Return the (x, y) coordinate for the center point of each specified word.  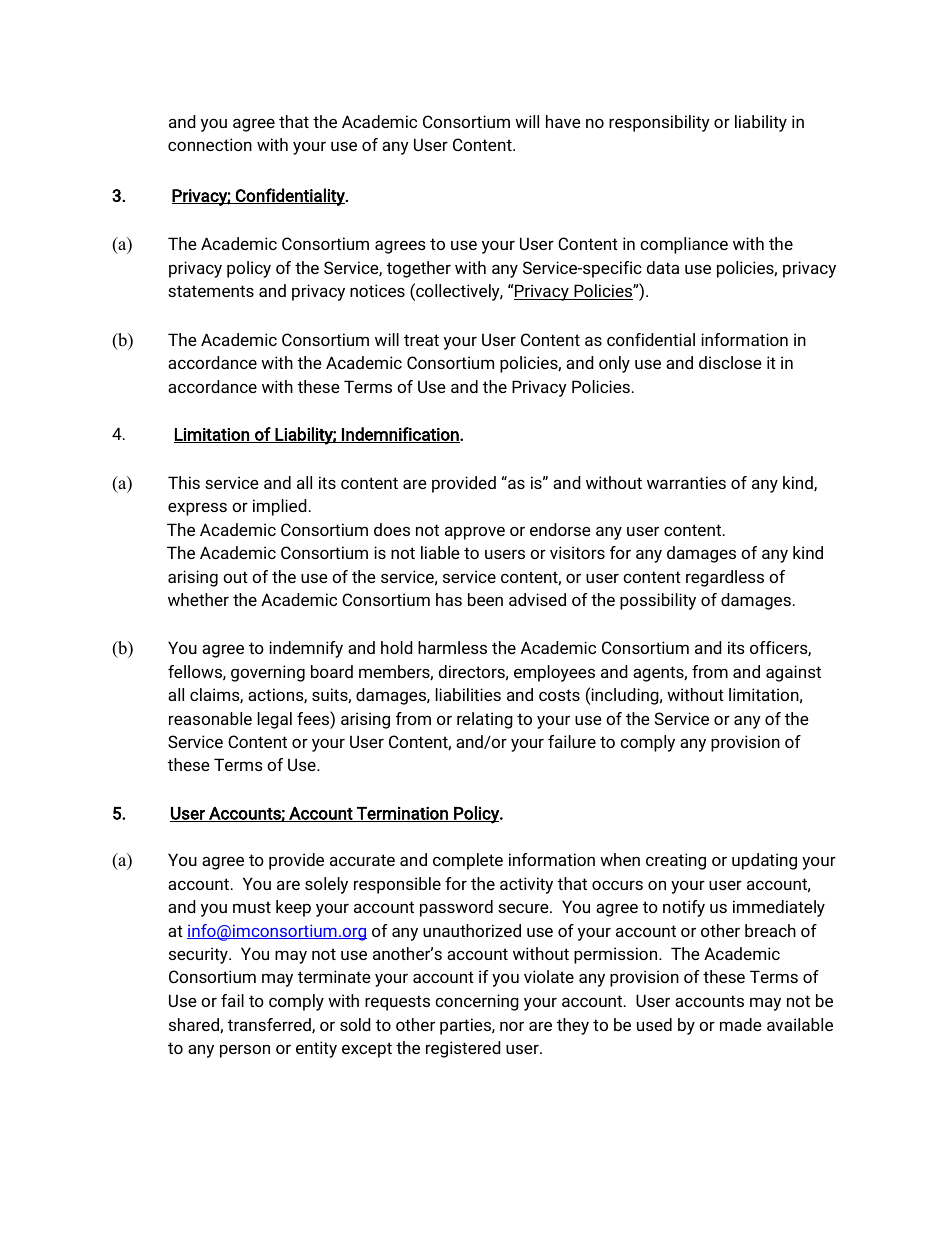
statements (211, 291)
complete (468, 861)
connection (210, 144)
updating (764, 861)
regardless (725, 578)
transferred (270, 1025)
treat (421, 340)
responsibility (659, 123)
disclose (730, 362)
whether (198, 599)
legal (275, 720)
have (563, 121)
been (485, 599)
